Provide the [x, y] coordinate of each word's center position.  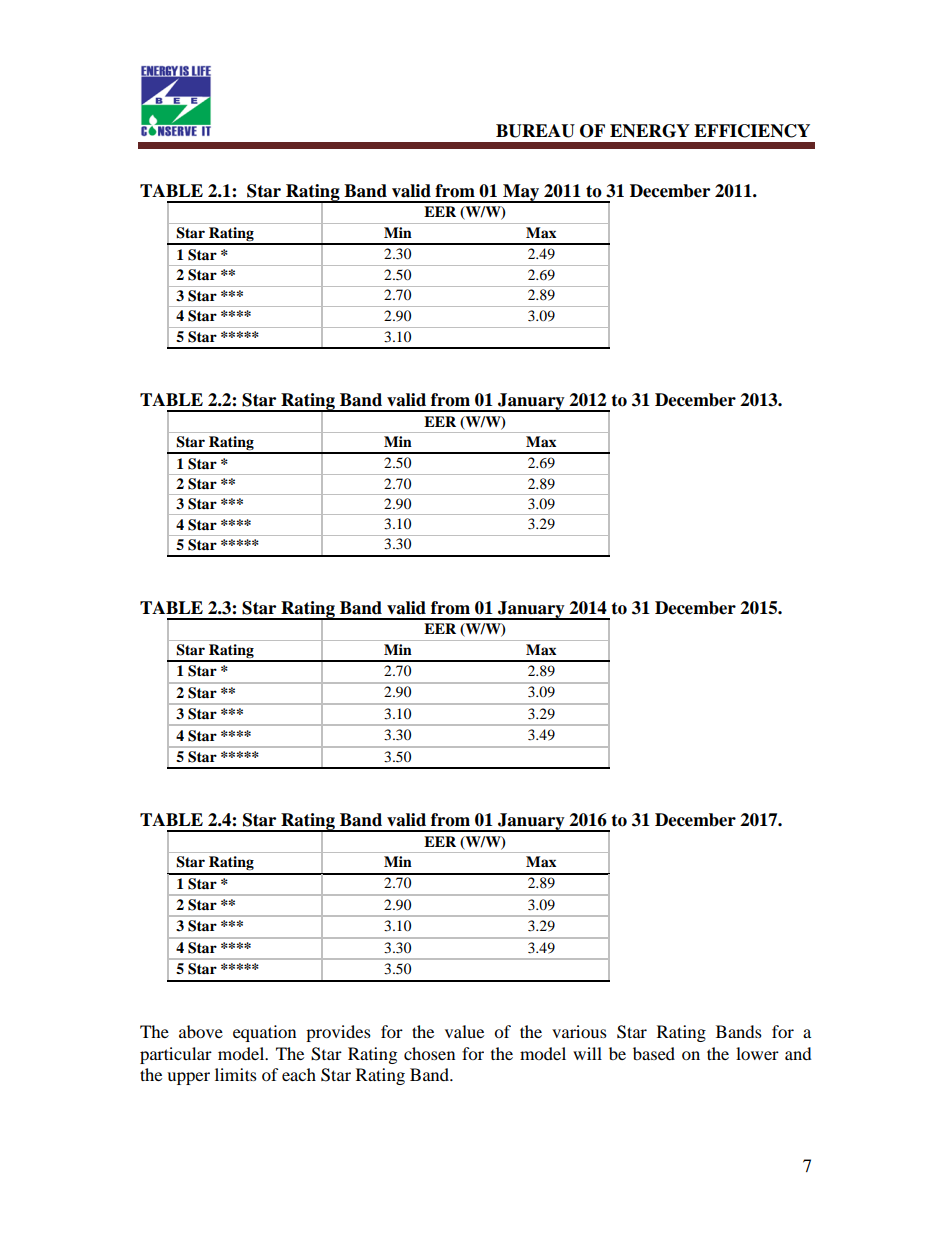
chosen [429, 1053]
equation [264, 1033]
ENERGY [650, 131]
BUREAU [535, 131]
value [464, 1031]
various [579, 1031]
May [521, 193]
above [201, 1031]
